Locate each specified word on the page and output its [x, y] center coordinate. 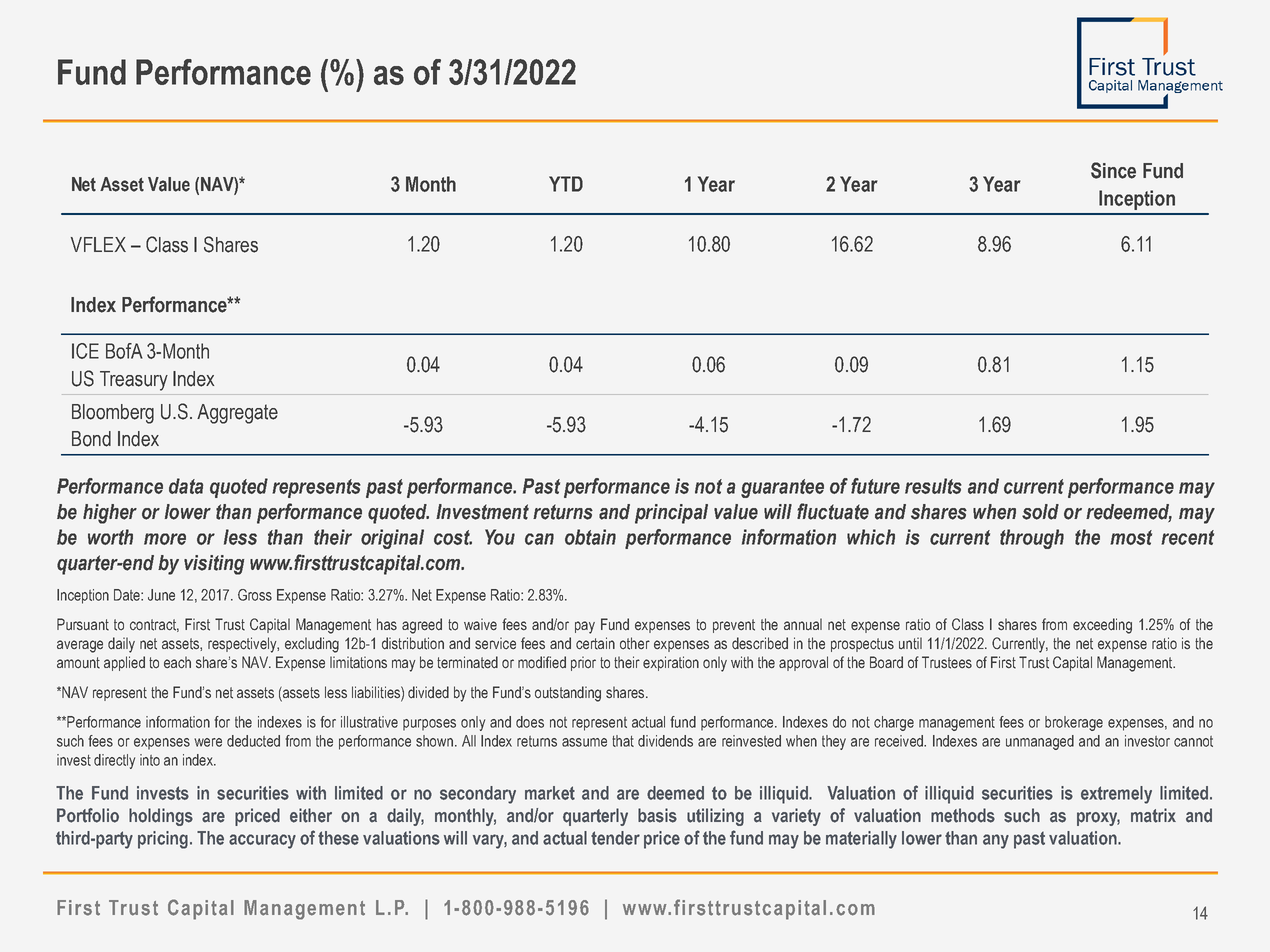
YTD [566, 184]
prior [583, 663]
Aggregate [237, 414]
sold [1040, 512]
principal [671, 514]
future [875, 486]
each [177, 662]
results [933, 486]
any [996, 841]
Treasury [134, 381]
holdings [161, 817]
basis [657, 815]
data [186, 486]
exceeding [1102, 626]
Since [1113, 170]
